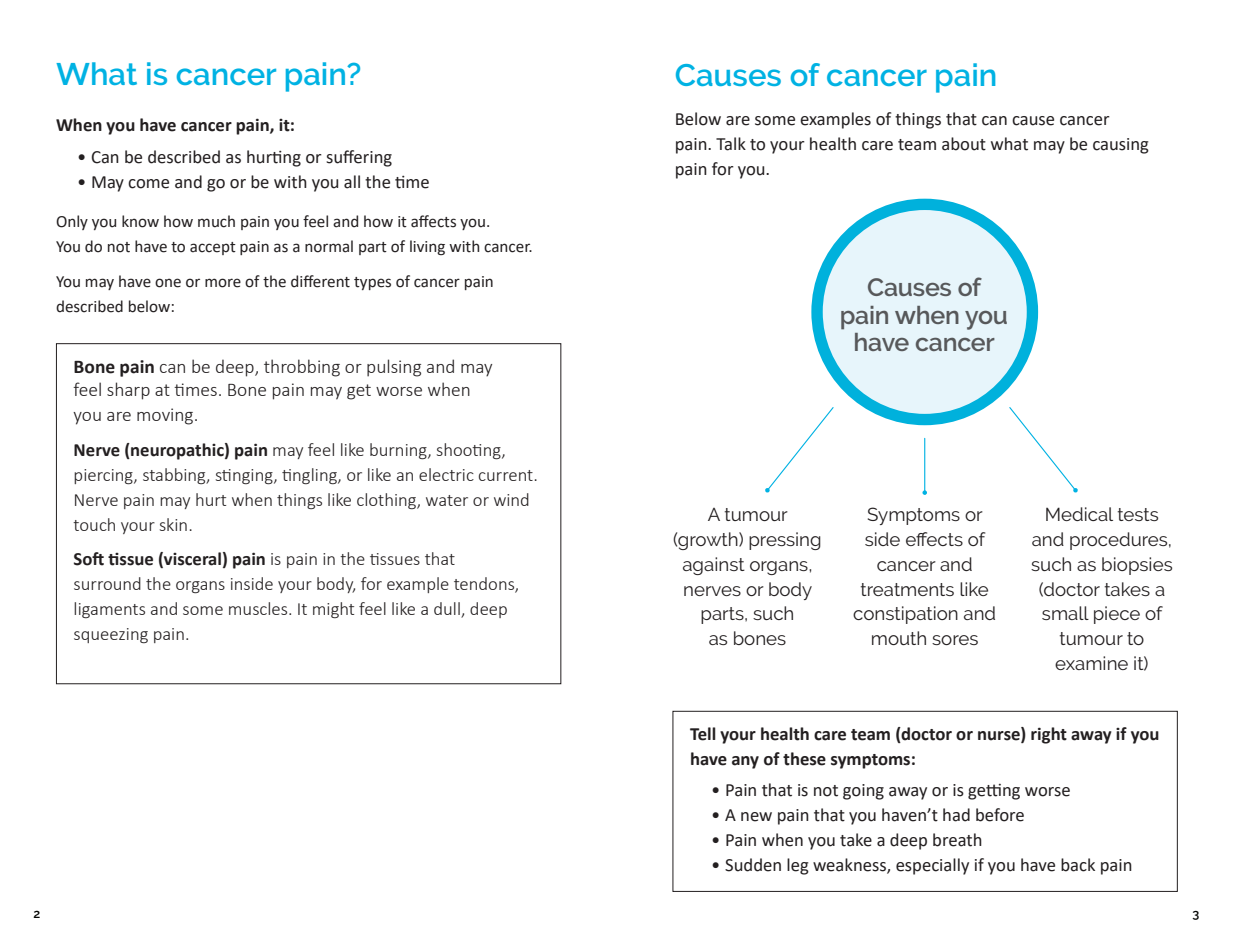  Describe the element at coordinates (756, 817) in the screenshot. I see `new` at that location.
